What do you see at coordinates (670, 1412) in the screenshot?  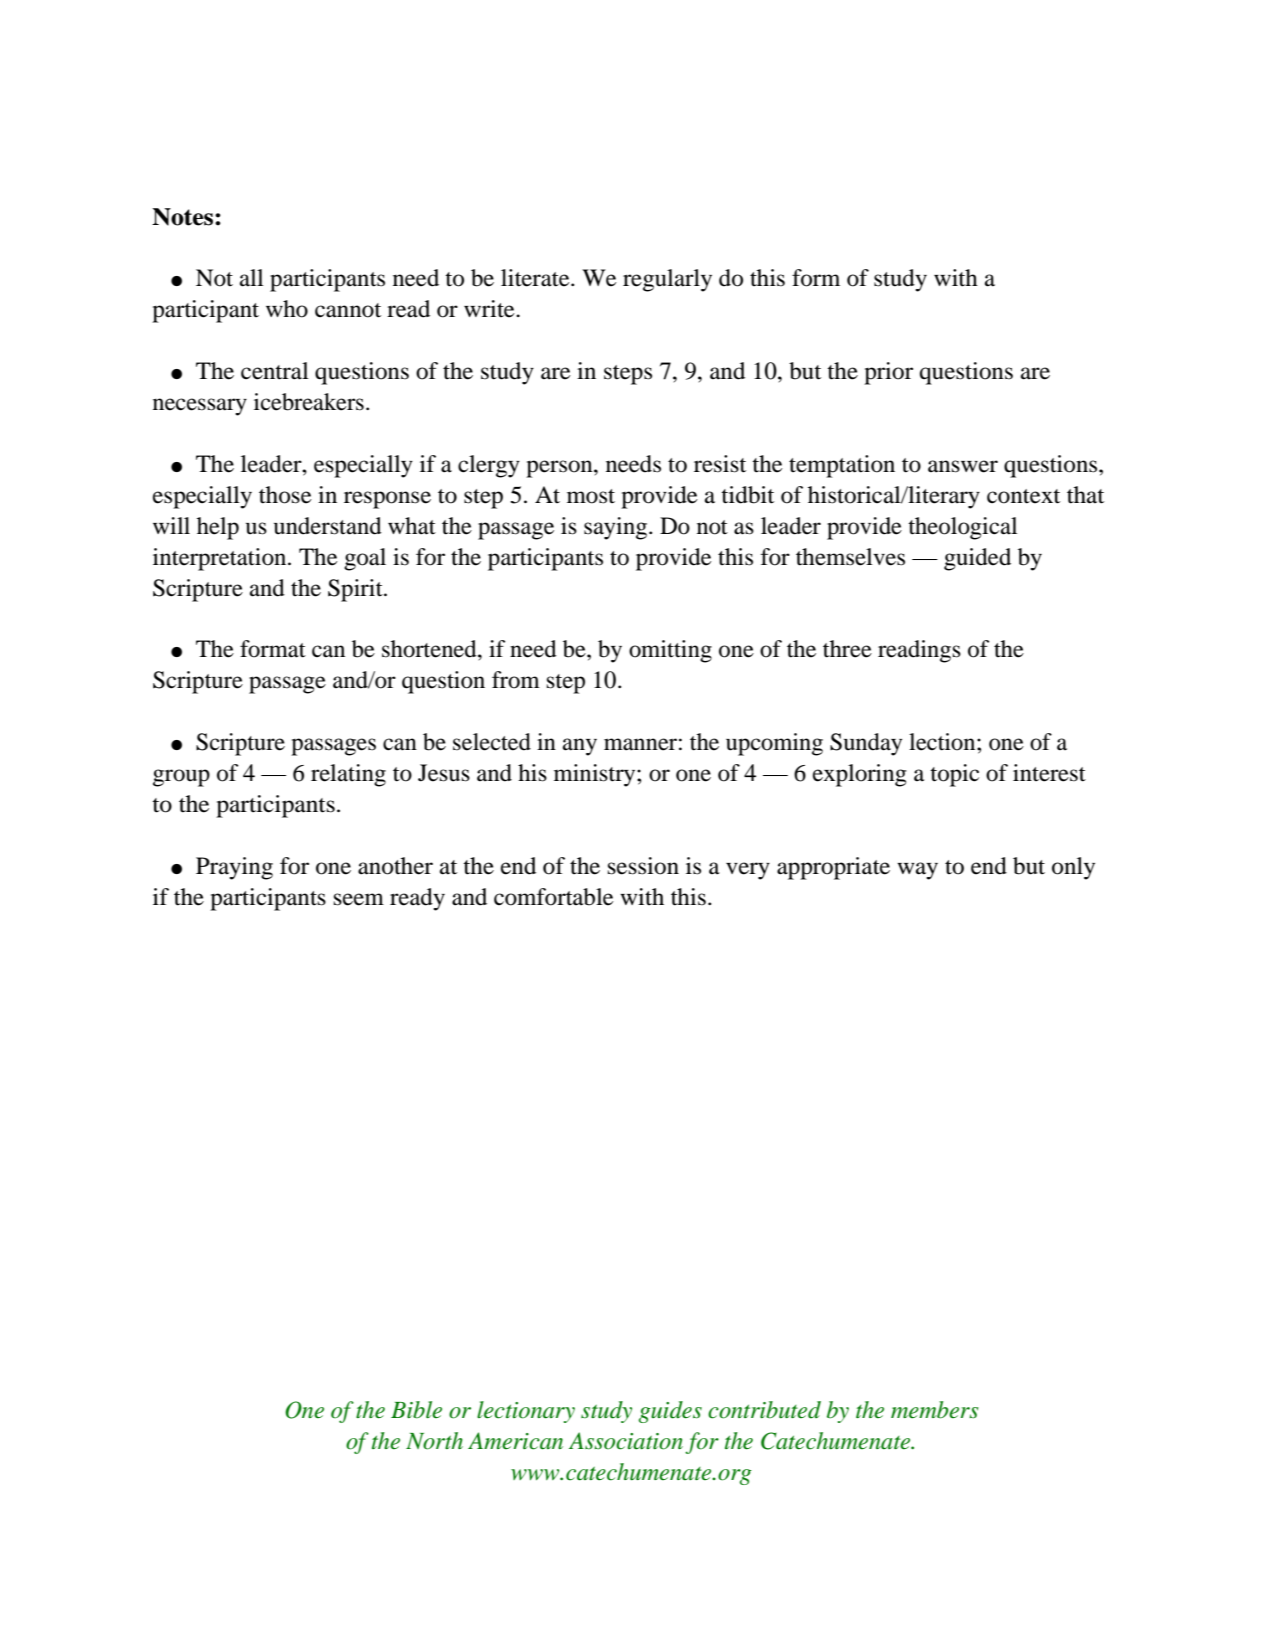 I see `guides` at bounding box center [670, 1412].
